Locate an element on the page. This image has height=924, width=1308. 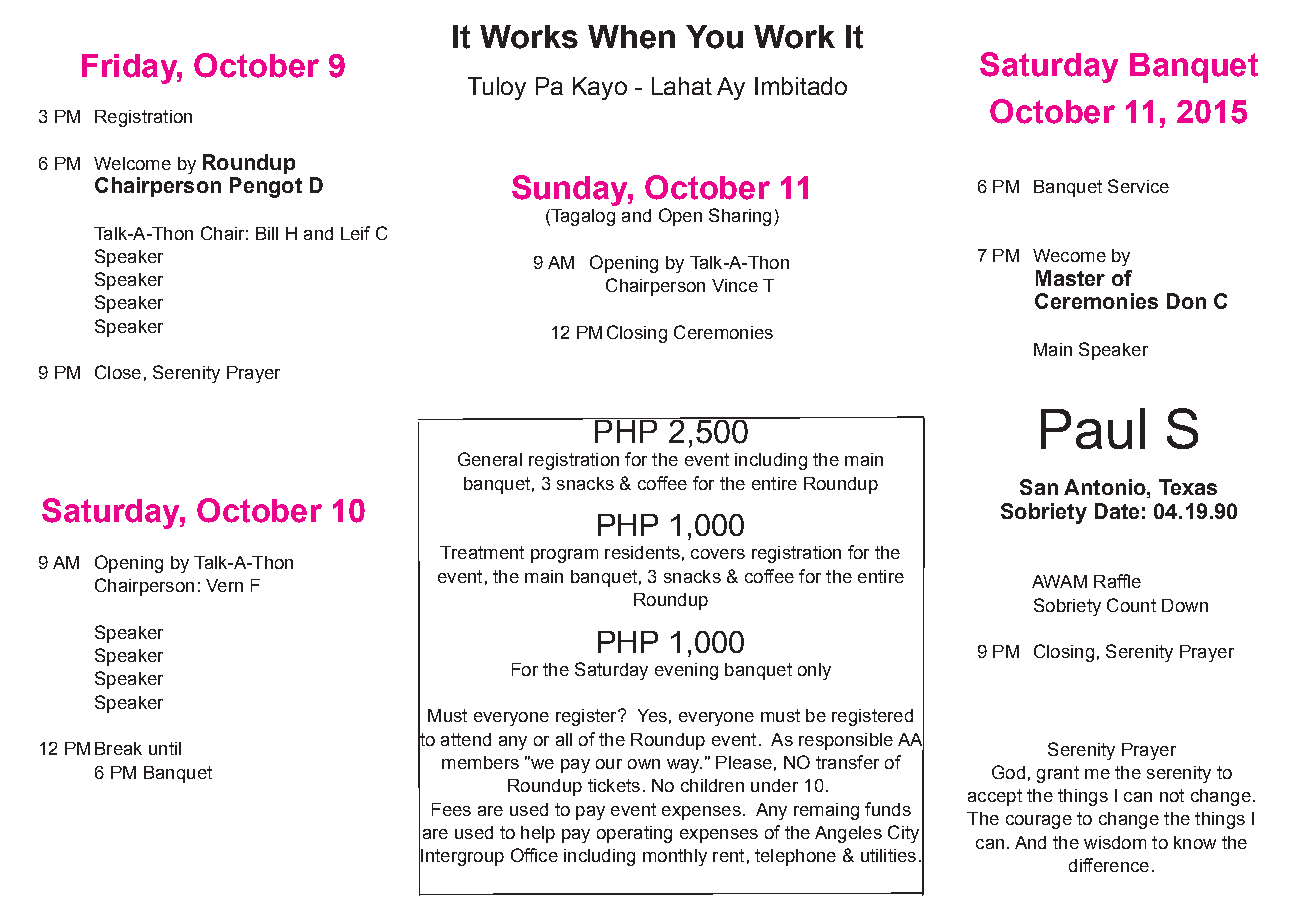
When is located at coordinates (631, 37).
